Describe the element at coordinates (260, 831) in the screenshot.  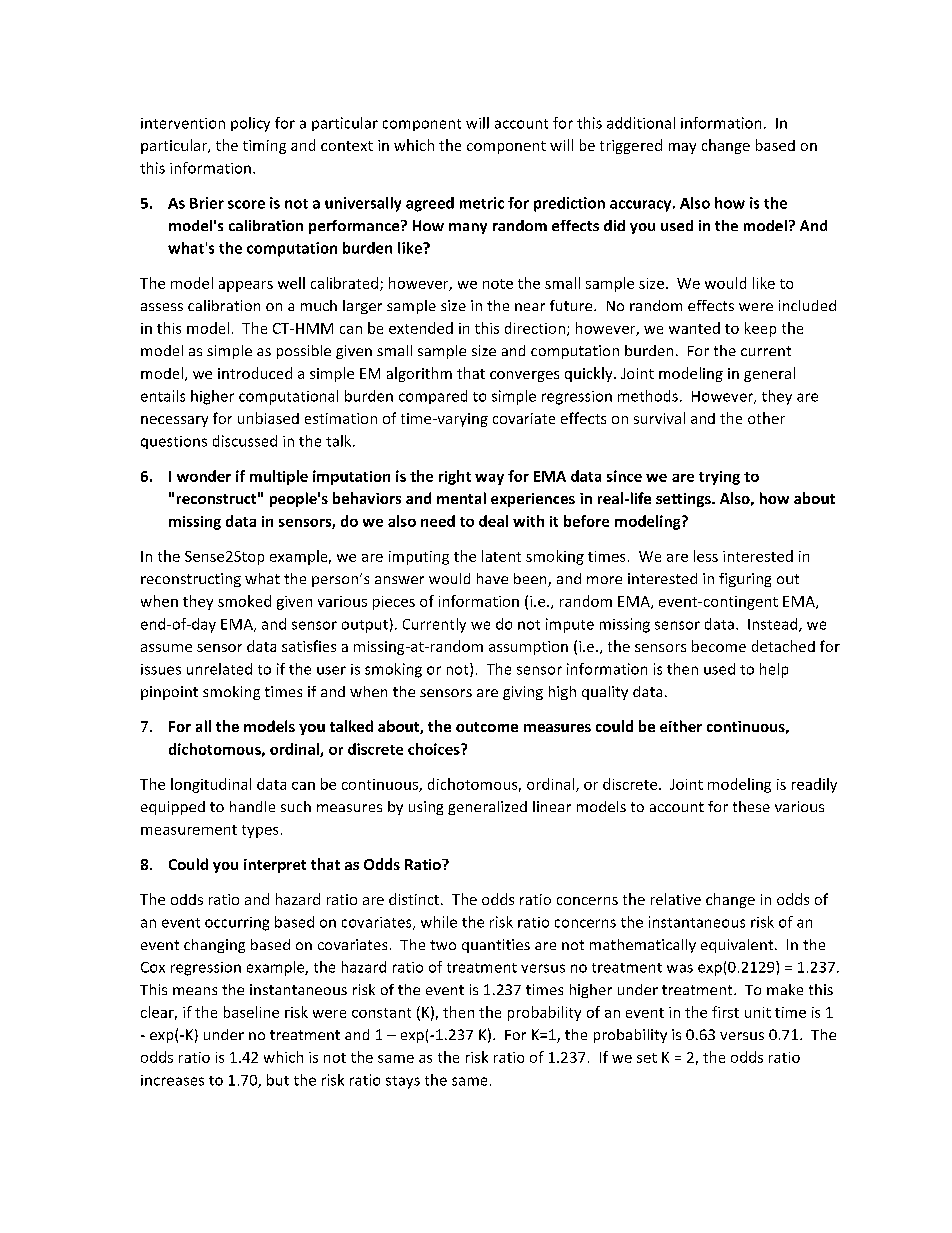
I see `types` at that location.
